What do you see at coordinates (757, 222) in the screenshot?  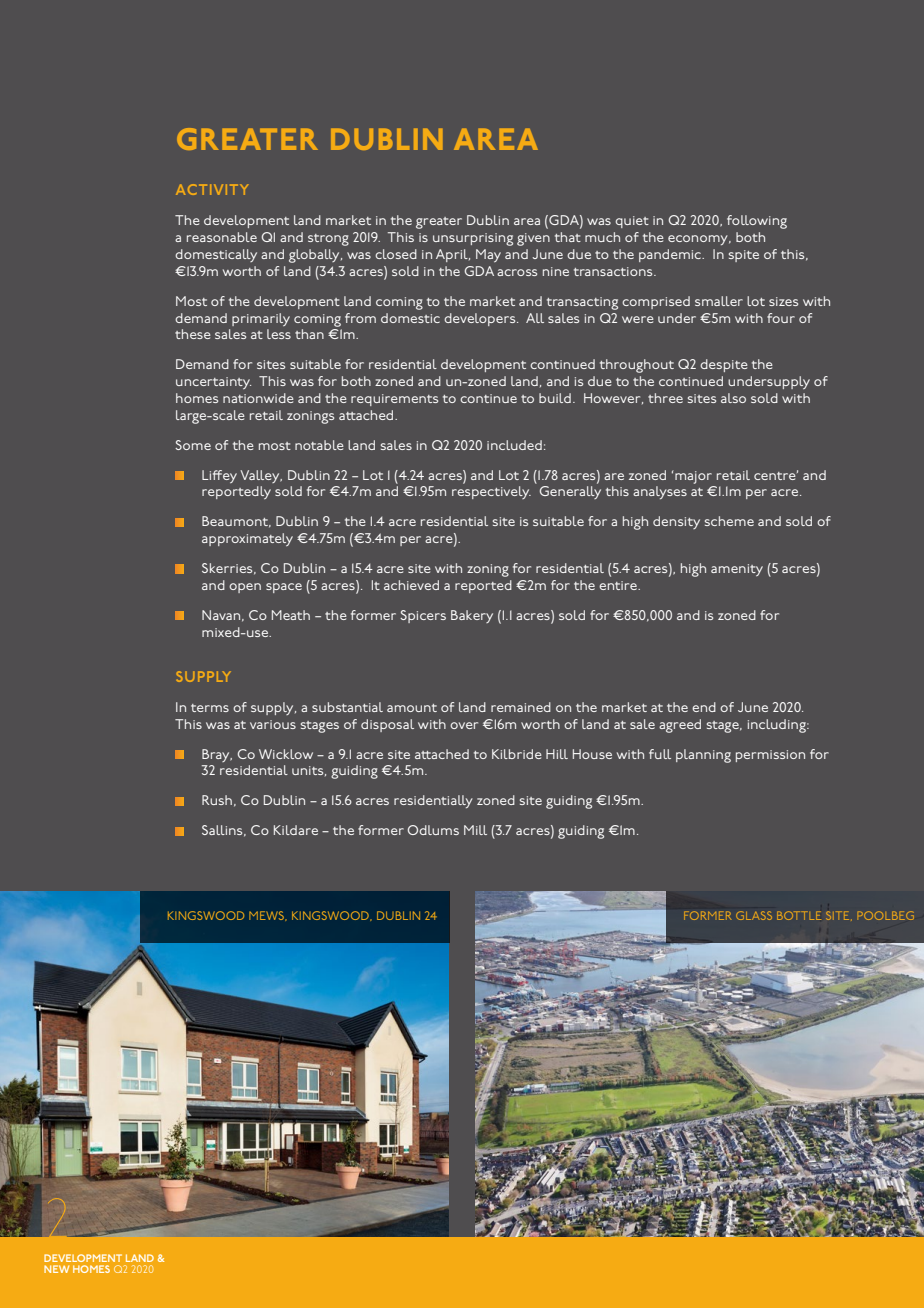 I see `following` at bounding box center [757, 222].
